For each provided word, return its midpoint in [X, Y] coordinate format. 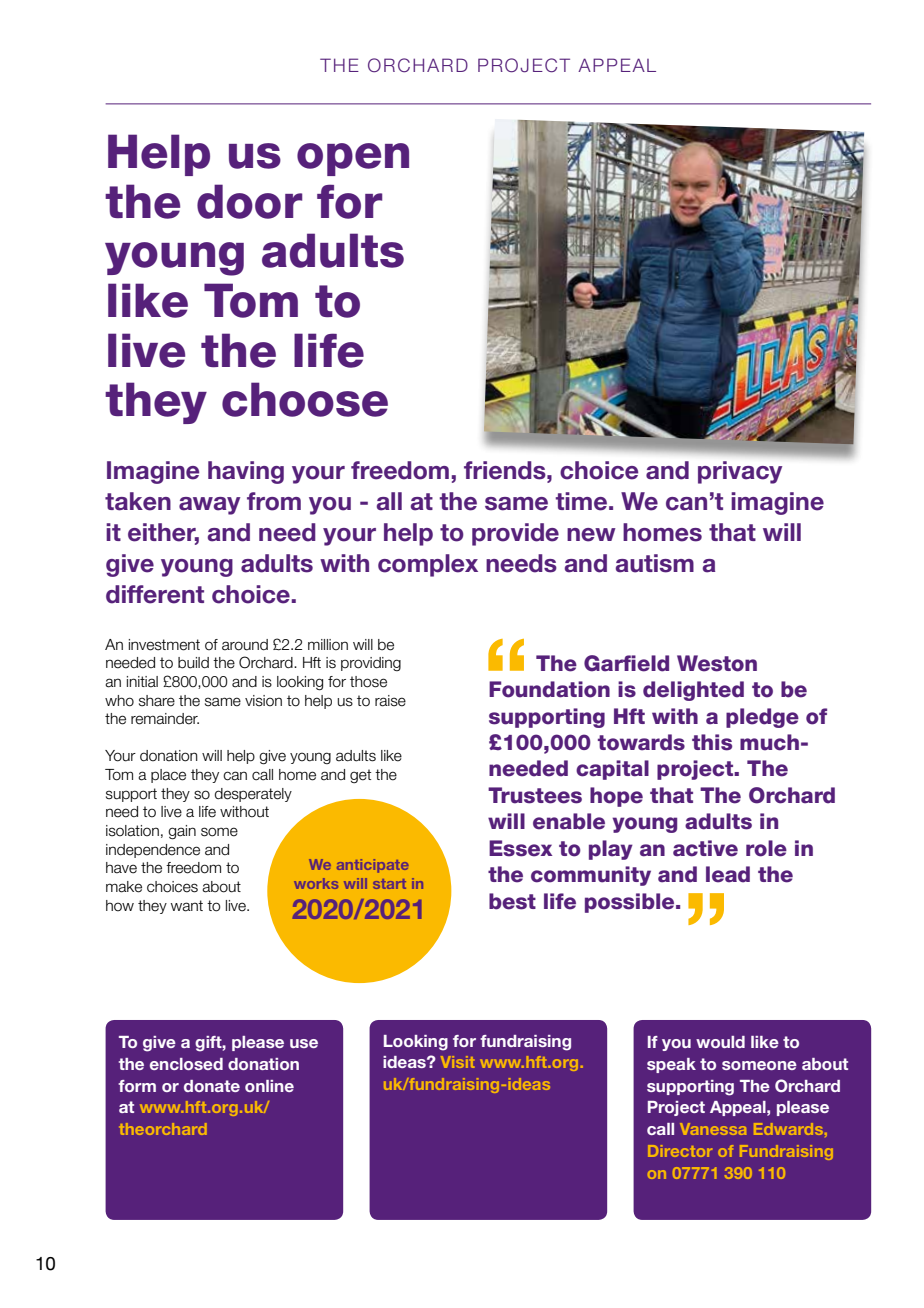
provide [515, 534]
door [249, 201]
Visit [457, 1062]
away [209, 506]
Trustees [535, 795]
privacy [740, 472]
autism [655, 563]
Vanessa [713, 1129]
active [705, 848]
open [353, 159]
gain [182, 832]
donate [212, 1086]
